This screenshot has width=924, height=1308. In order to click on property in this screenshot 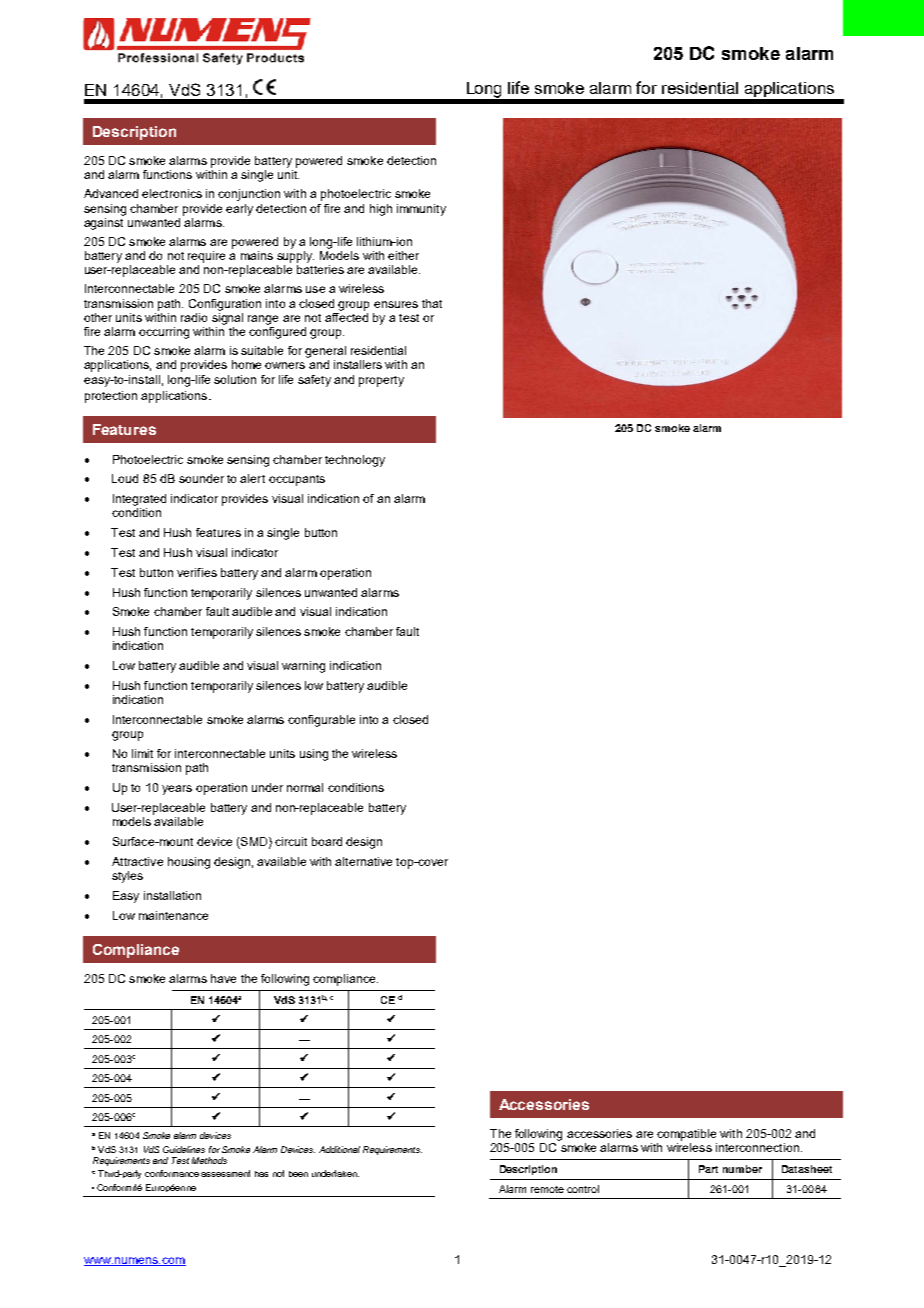, I will do `click(381, 381)`.
